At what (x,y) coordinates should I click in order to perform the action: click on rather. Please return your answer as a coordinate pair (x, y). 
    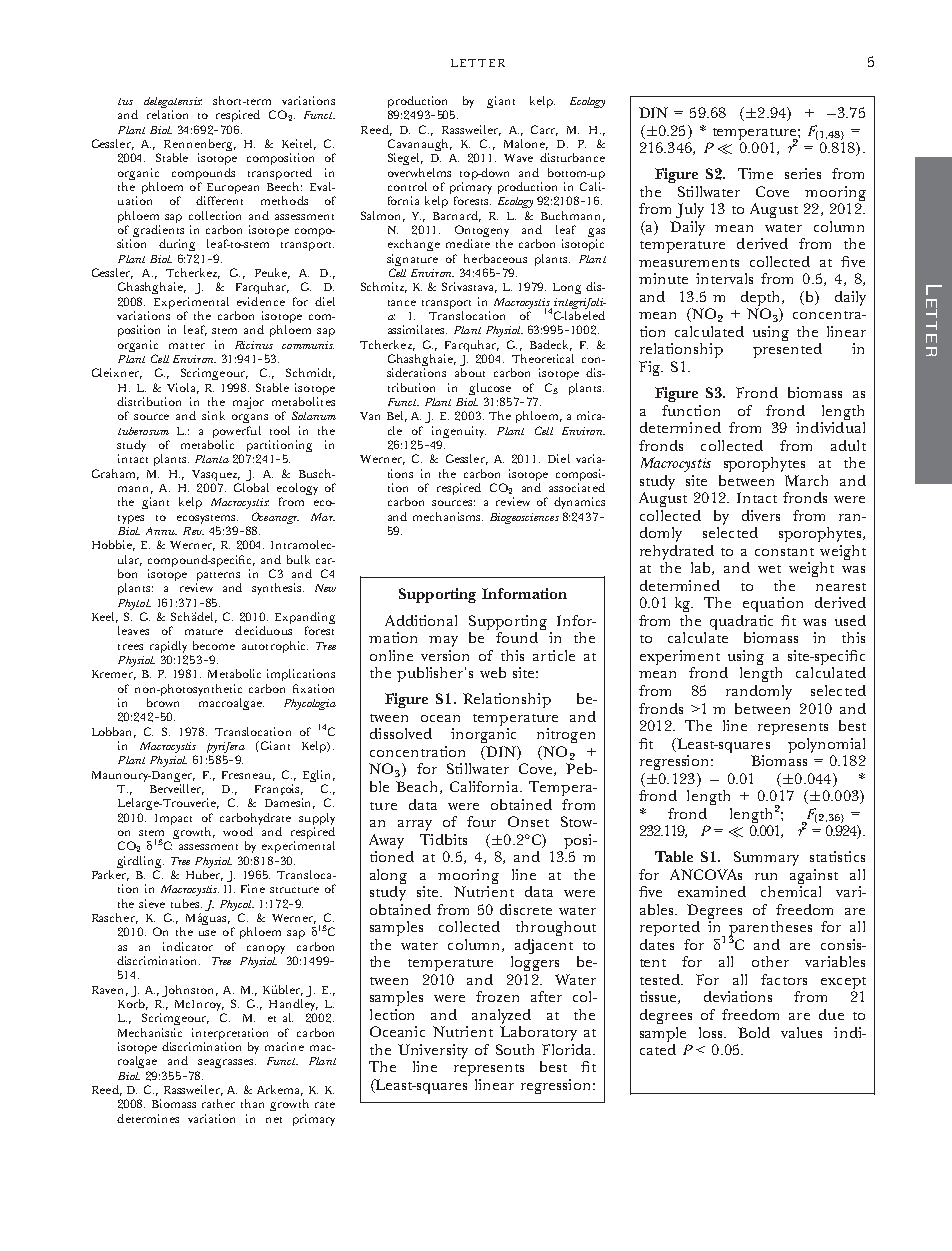
    Looking at the image, I should click on (218, 1103).
